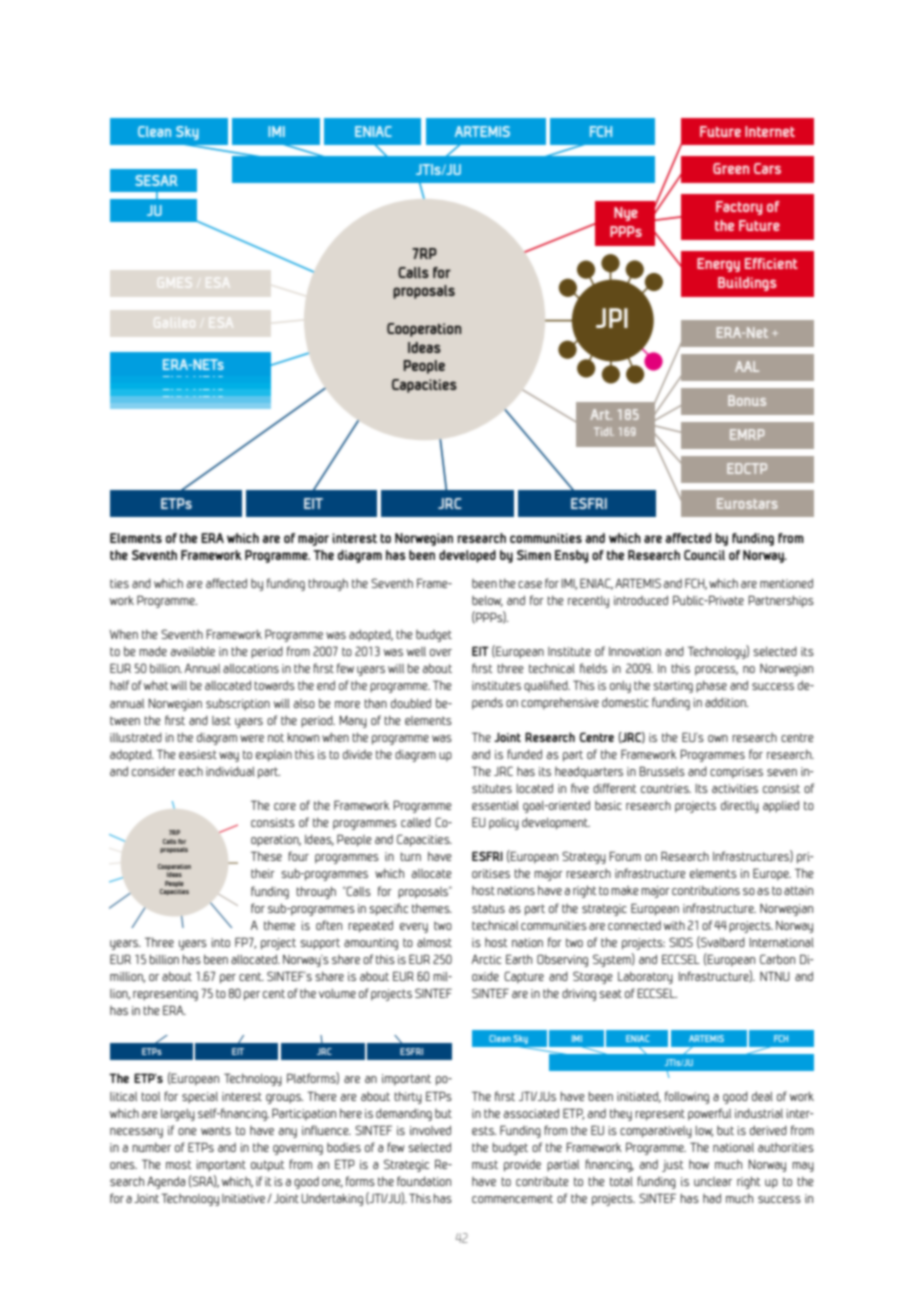 This image has width=924, height=1308. What do you see at coordinates (411, 703) in the image?
I see `doubled` at bounding box center [411, 703].
